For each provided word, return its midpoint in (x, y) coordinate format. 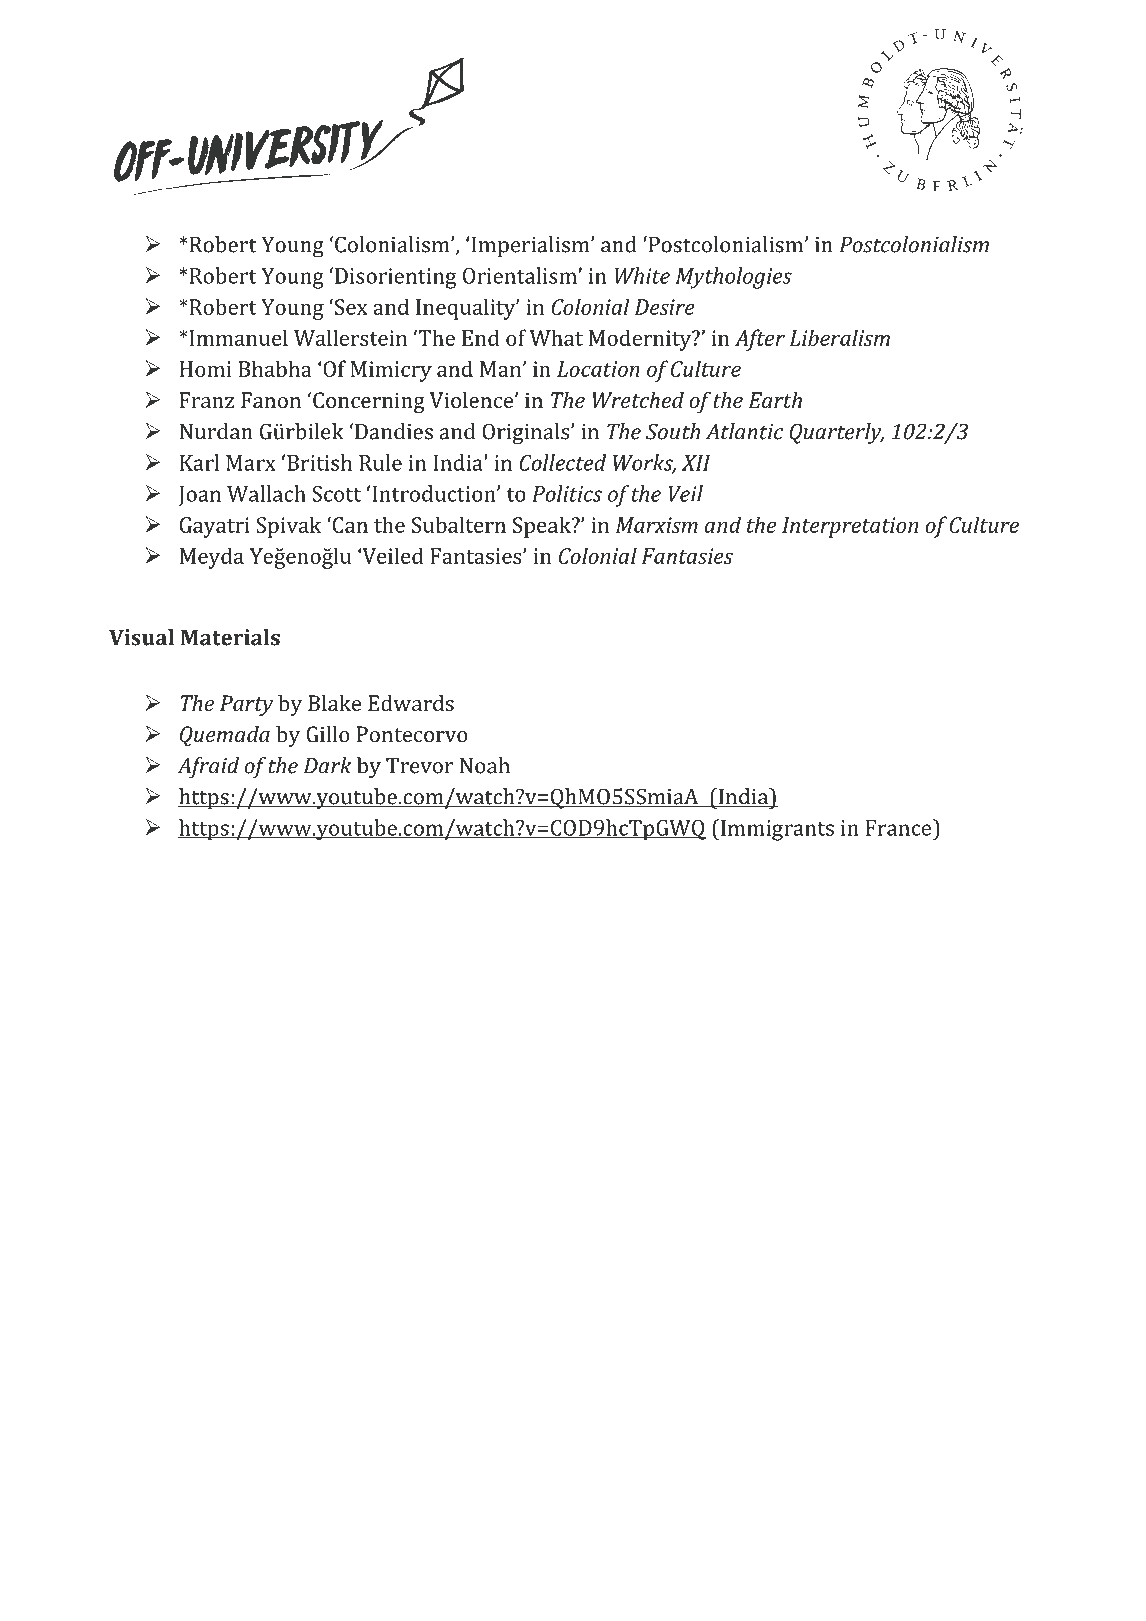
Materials (230, 637)
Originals (527, 434)
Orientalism (521, 275)
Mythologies (734, 278)
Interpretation (850, 527)
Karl (199, 462)
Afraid (208, 768)
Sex (351, 307)
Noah (485, 765)
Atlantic (744, 431)
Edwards (411, 703)
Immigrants (776, 830)
